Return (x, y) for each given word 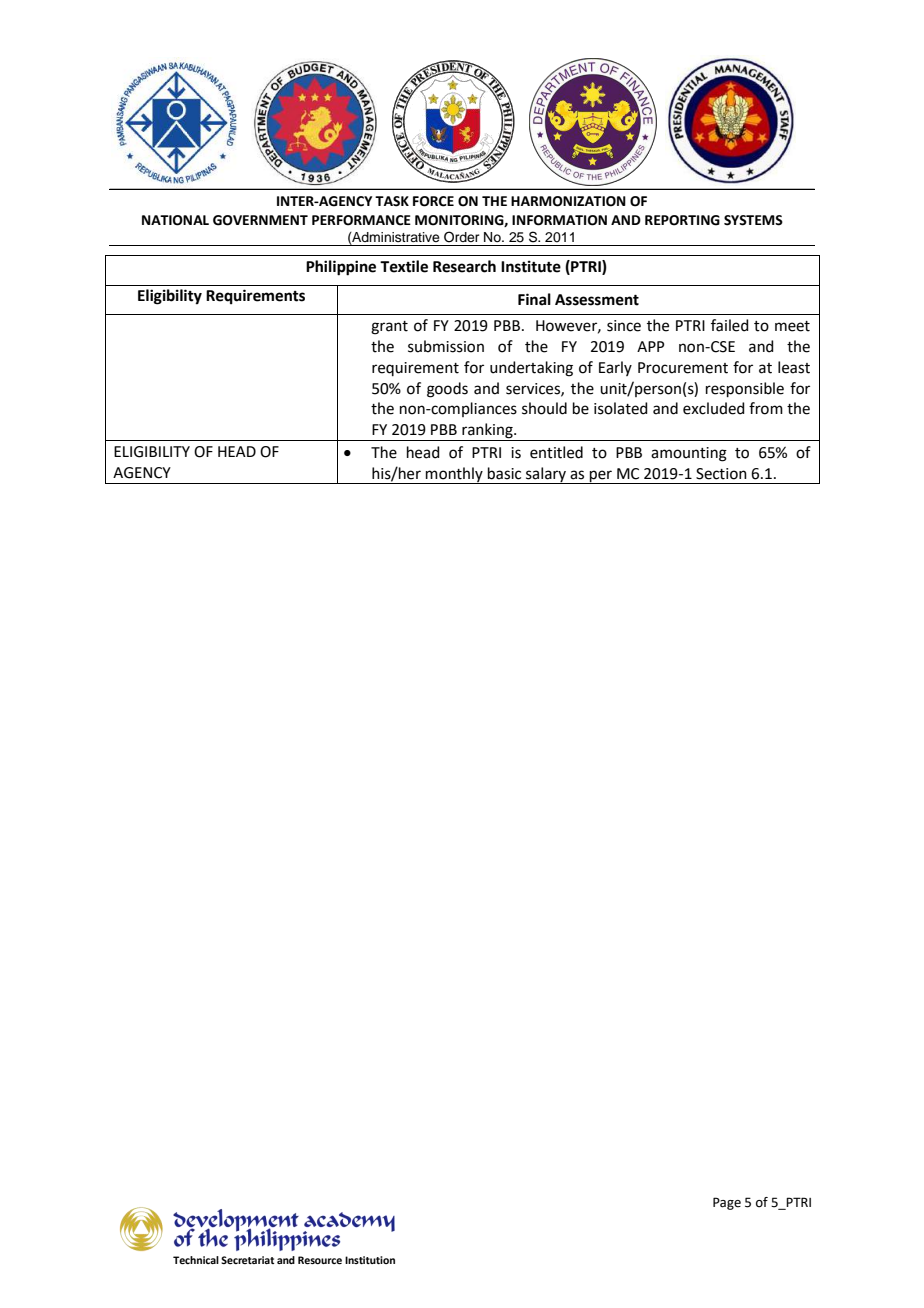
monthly (454, 475)
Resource (320, 1260)
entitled (556, 452)
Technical (196, 1260)
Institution (370, 1260)
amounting (689, 454)
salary (546, 475)
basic (504, 473)
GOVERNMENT (260, 220)
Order (462, 237)
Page (727, 1203)
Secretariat (247, 1260)
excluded (714, 408)
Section (721, 474)
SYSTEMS (753, 220)
